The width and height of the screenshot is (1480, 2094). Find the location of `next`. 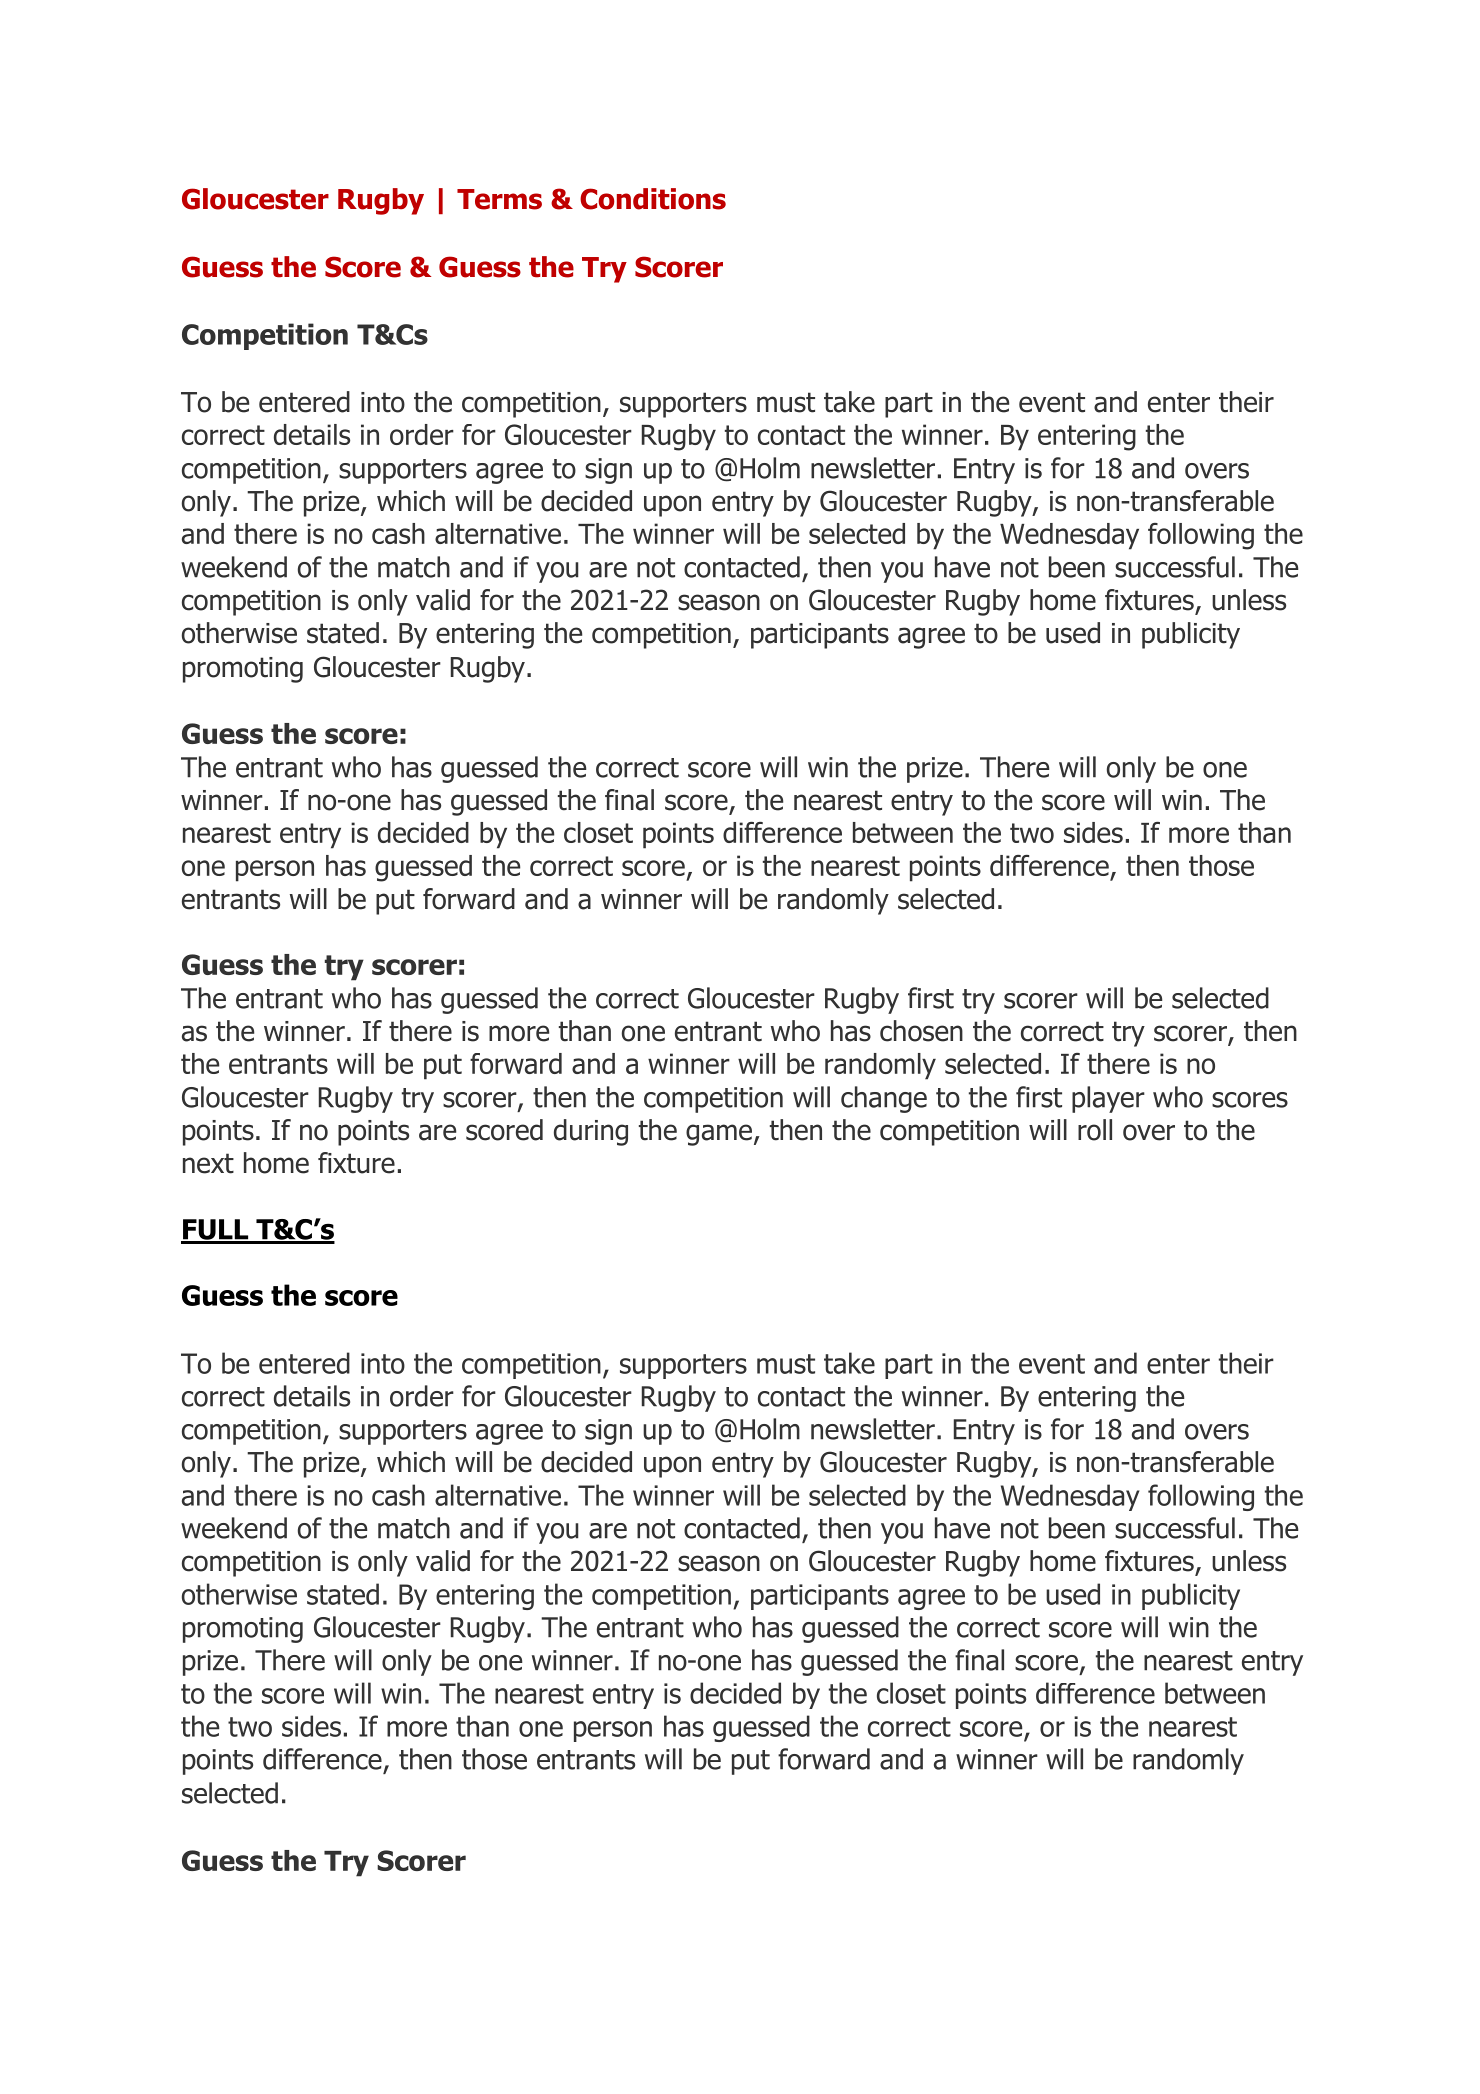

next is located at coordinates (208, 1163).
